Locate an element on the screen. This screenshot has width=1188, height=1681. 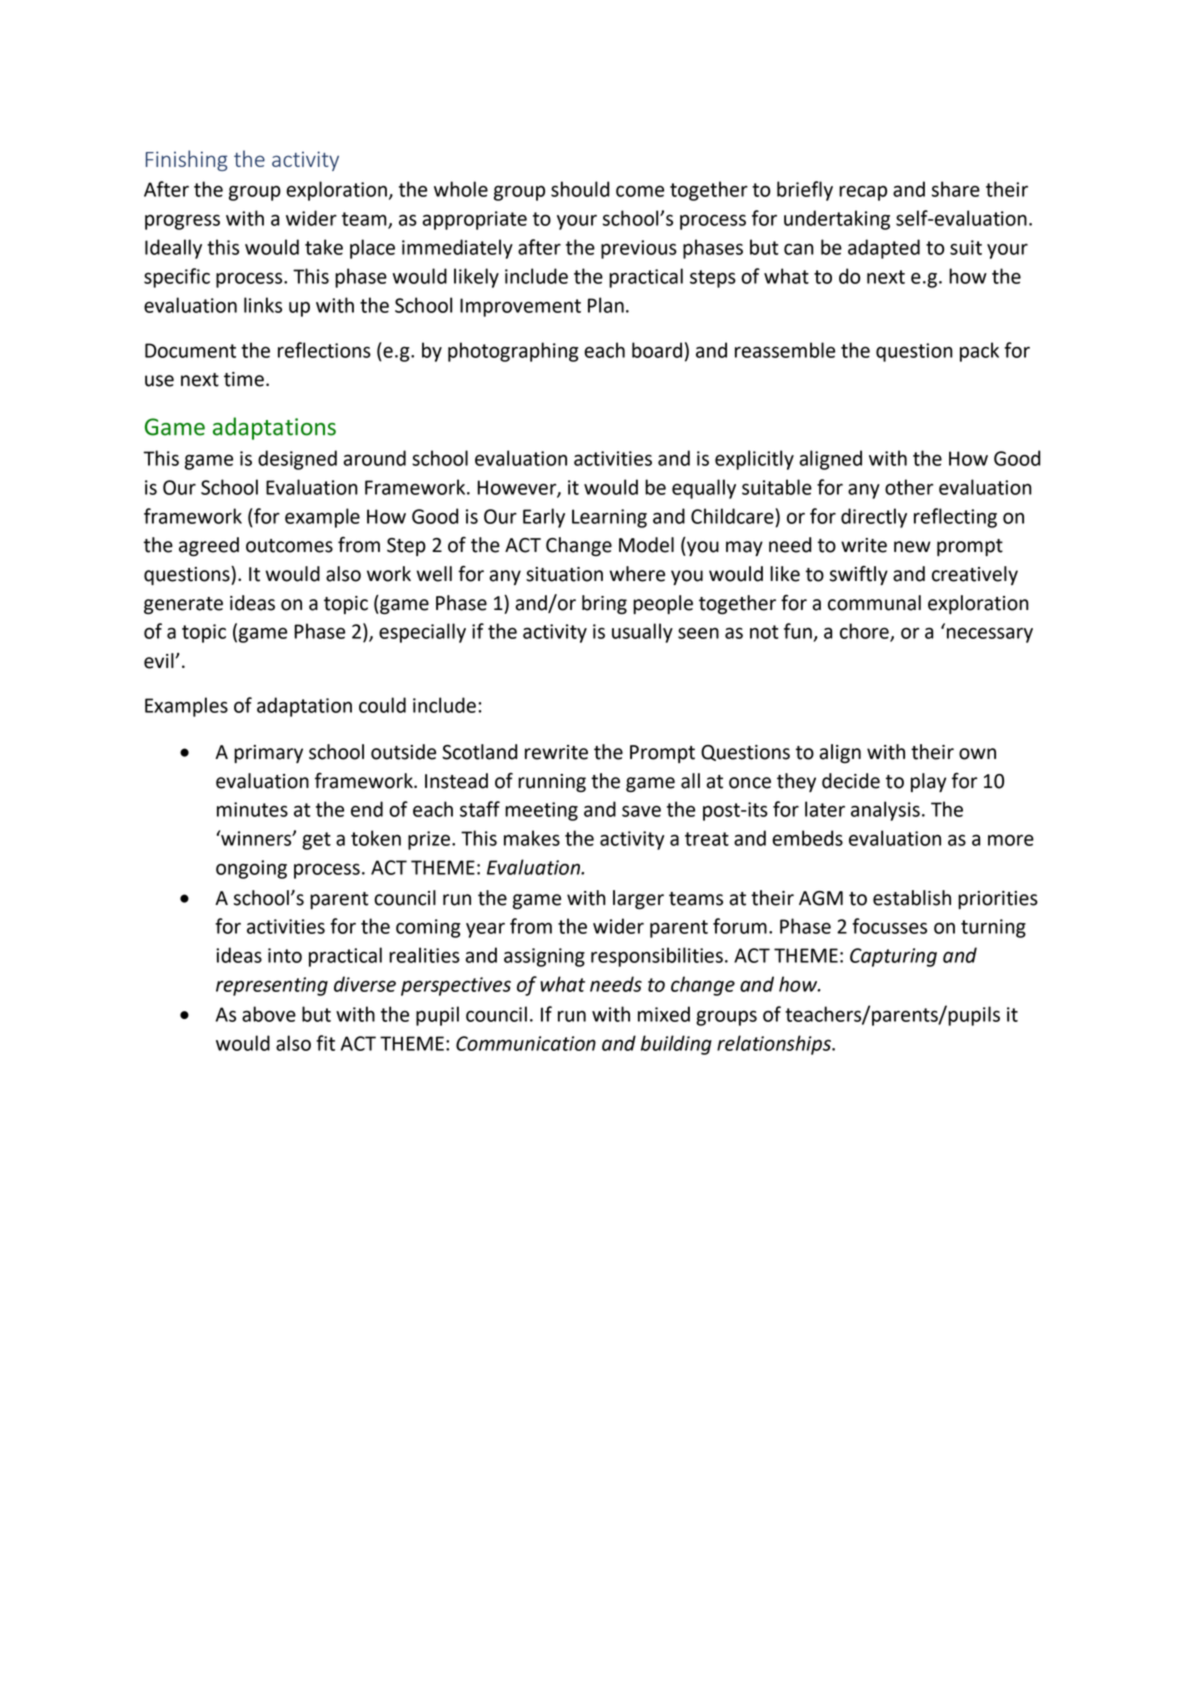
Finishing is located at coordinates (186, 160).
